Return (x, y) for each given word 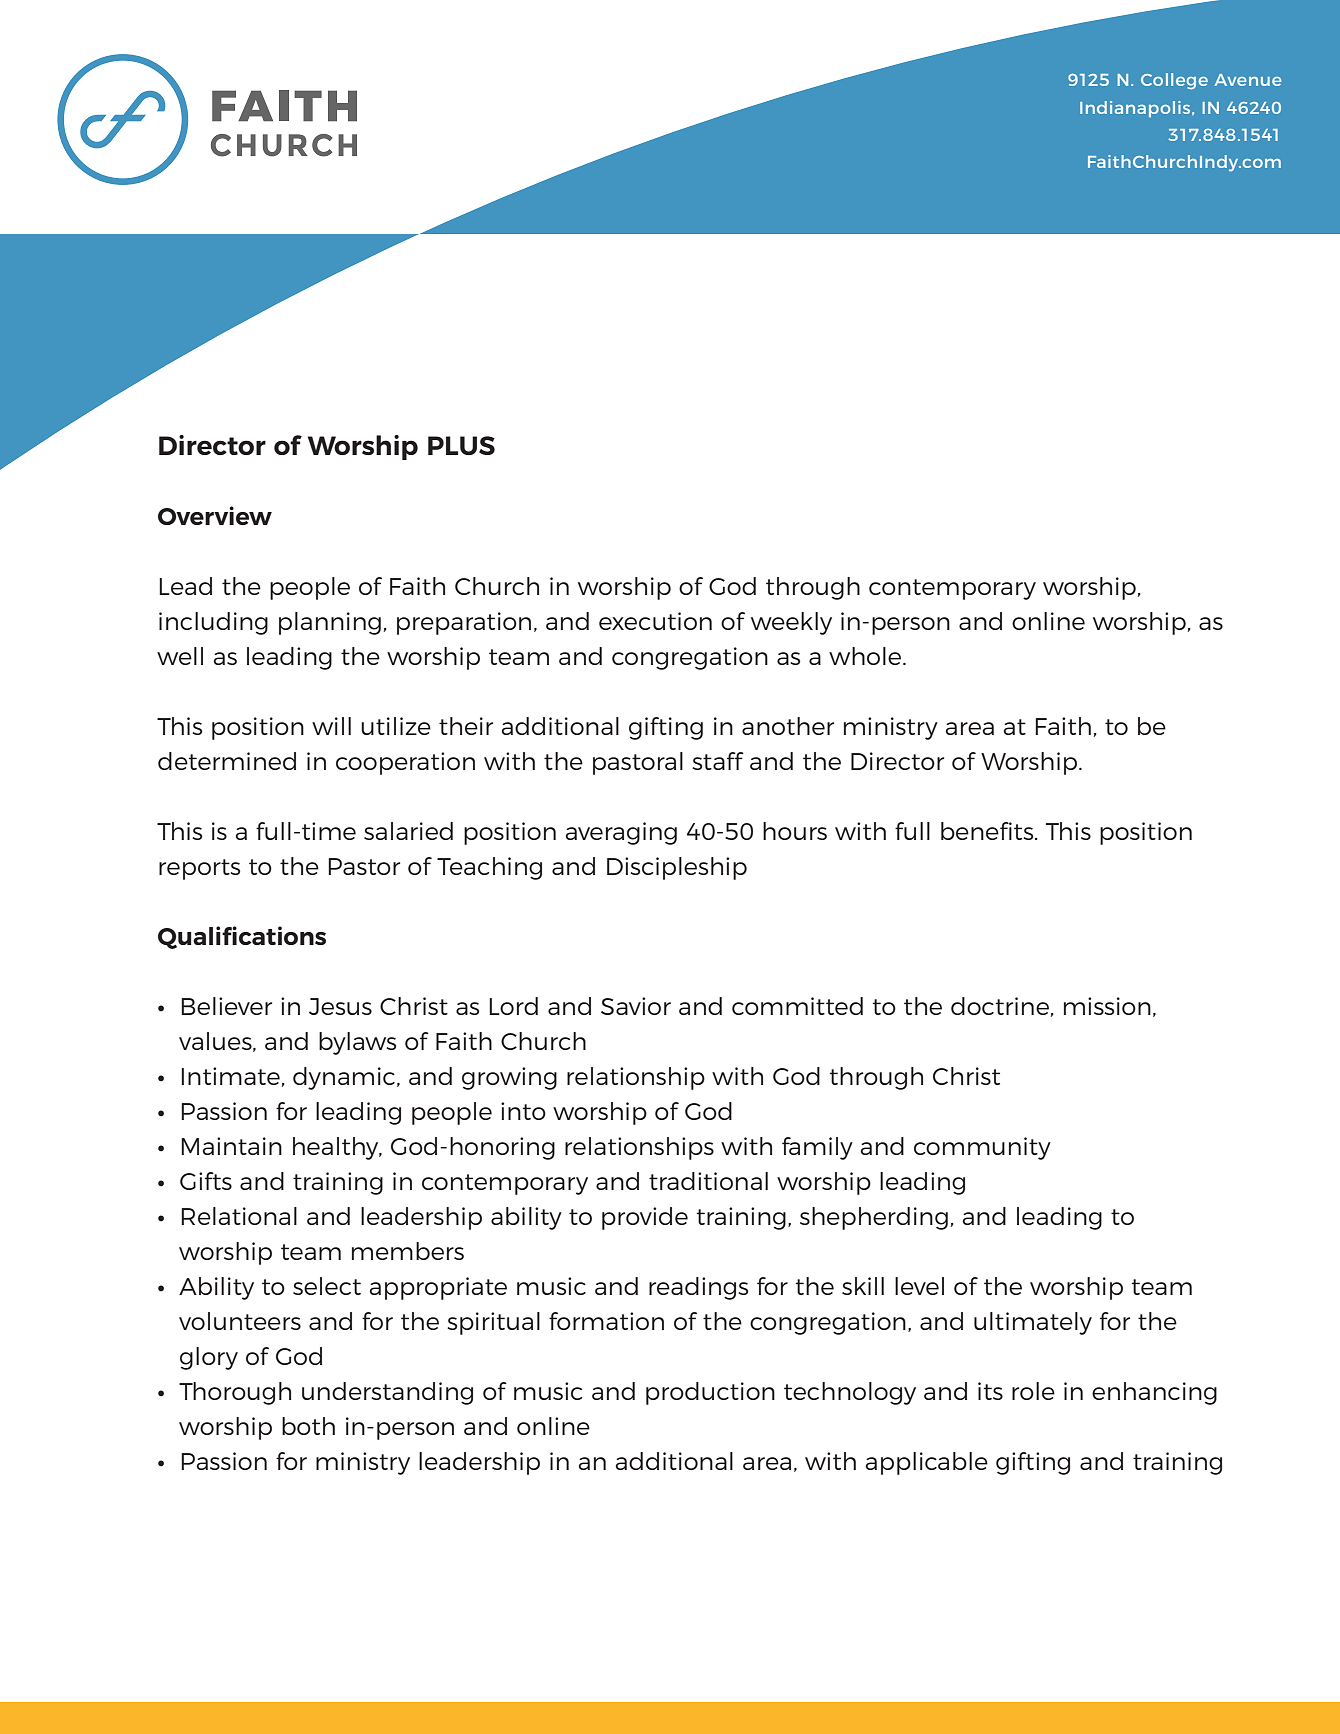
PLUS (461, 445)
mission (1107, 1006)
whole (866, 656)
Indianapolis (1136, 109)
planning (330, 623)
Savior (636, 1006)
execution (655, 621)
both (308, 1426)
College (1174, 81)
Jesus (340, 1006)
